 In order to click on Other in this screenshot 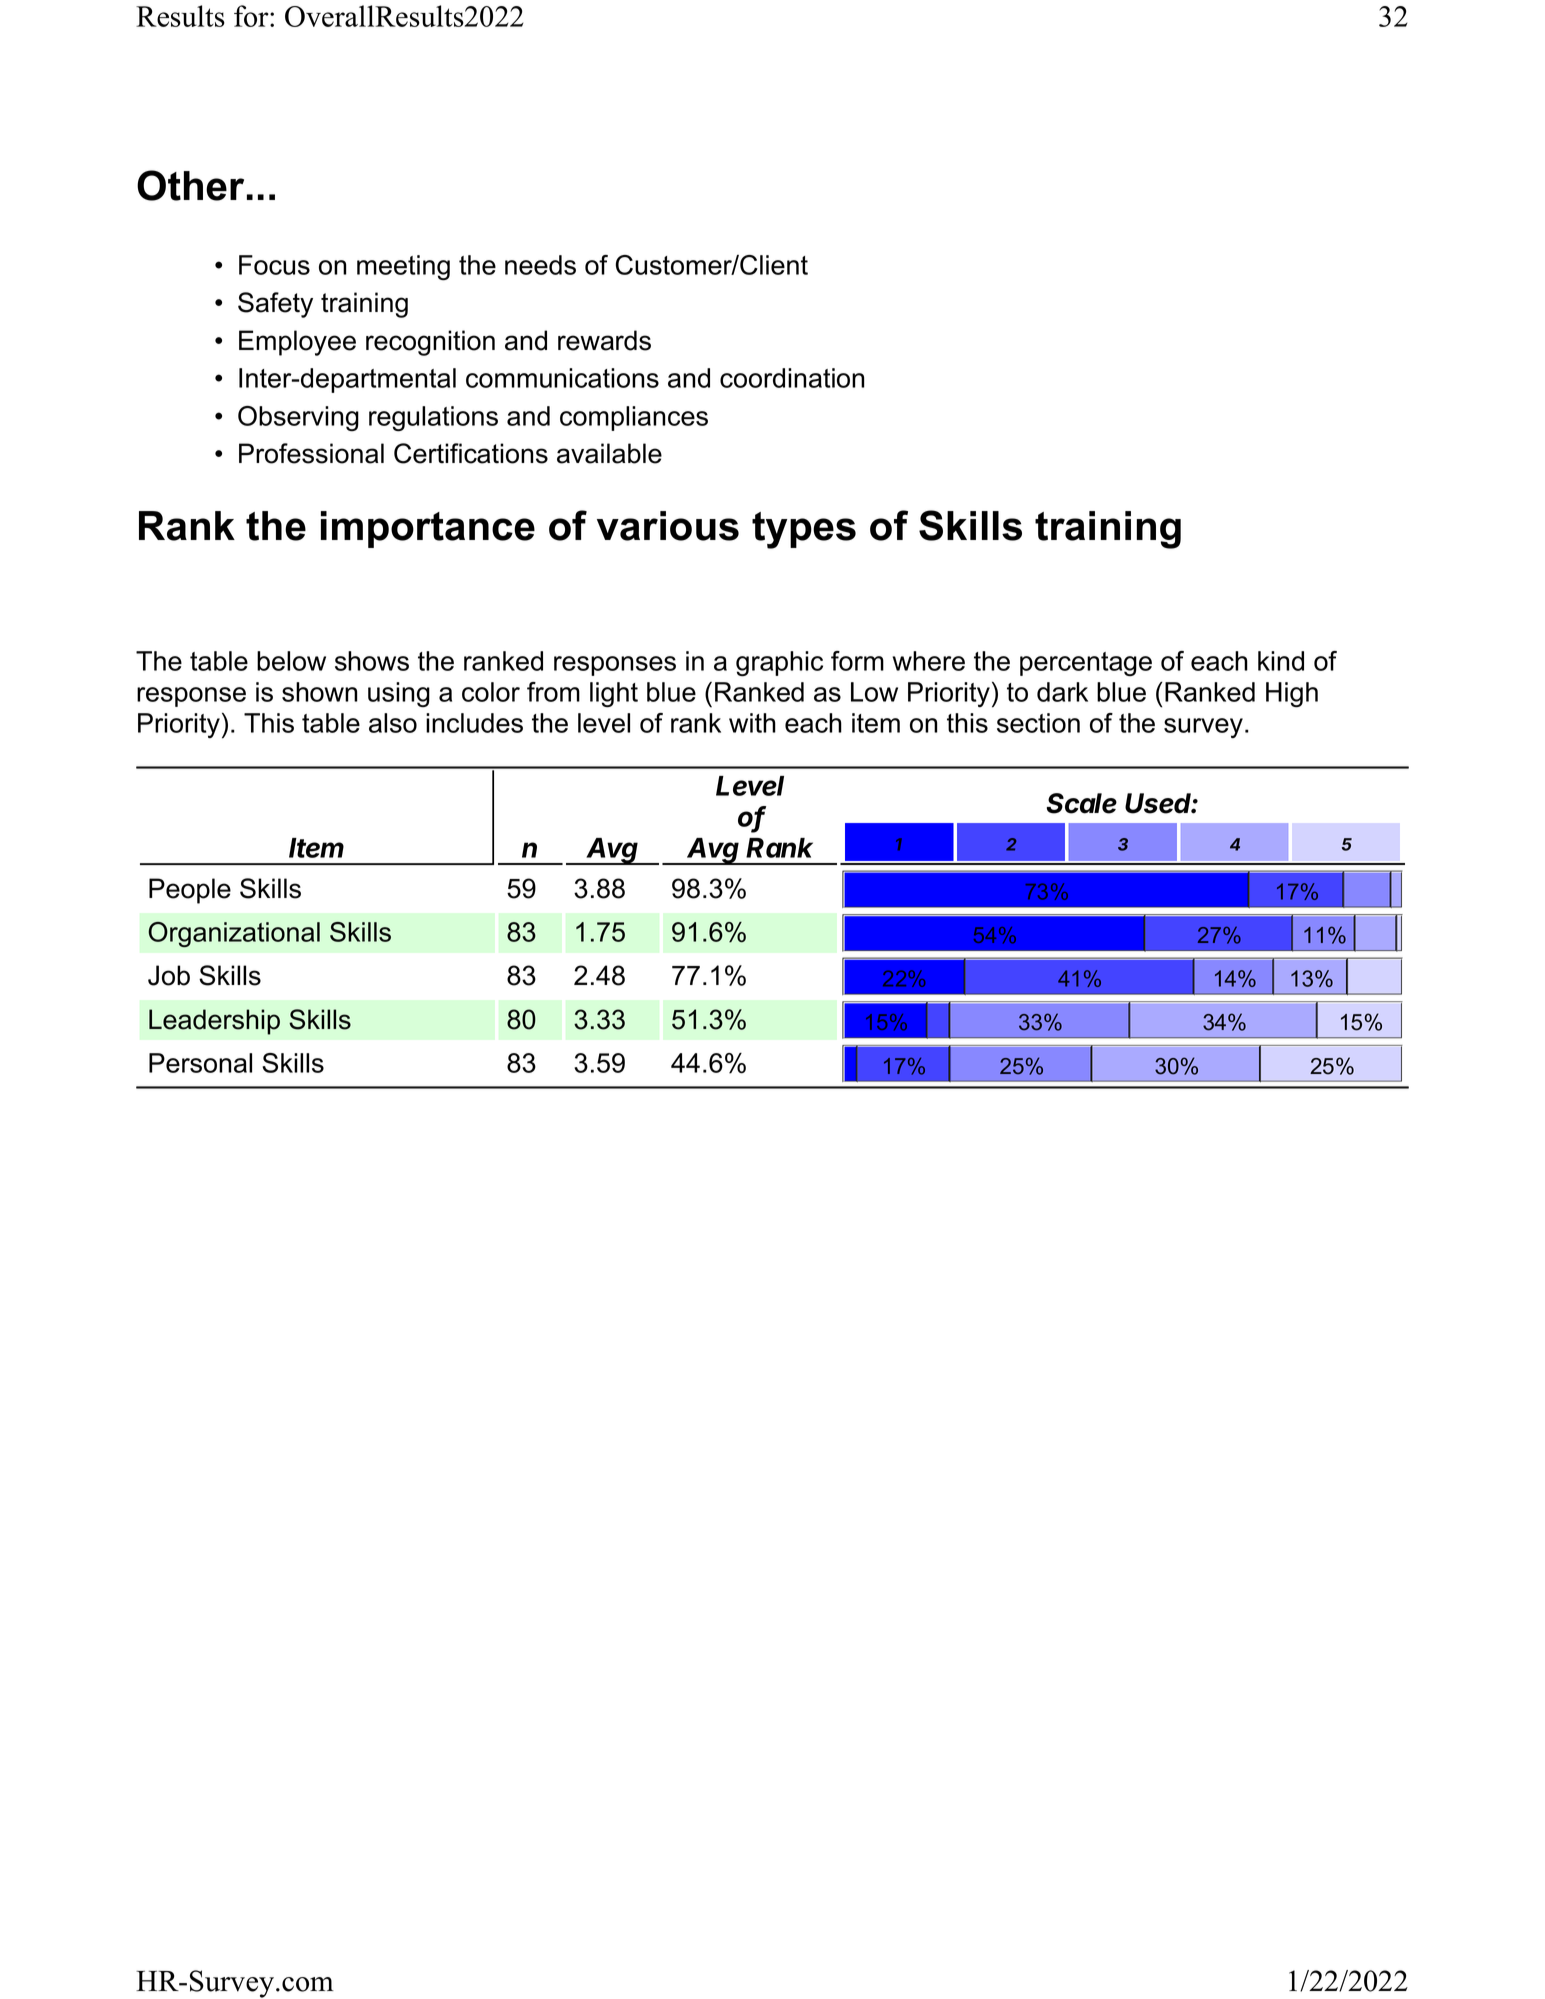, I will do `click(190, 185)`.
